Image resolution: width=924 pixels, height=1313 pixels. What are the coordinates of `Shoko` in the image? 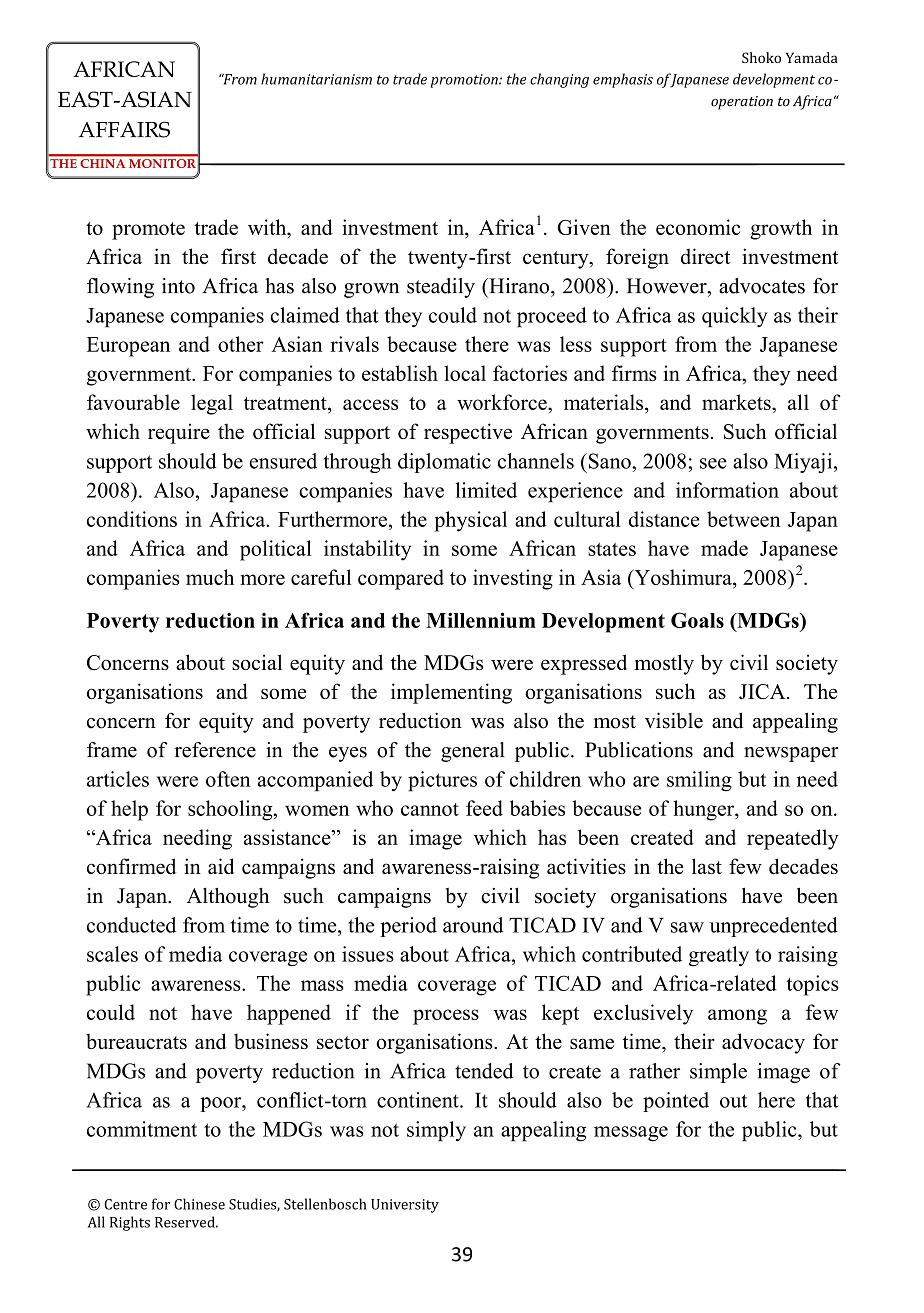 It's located at (761, 57).
